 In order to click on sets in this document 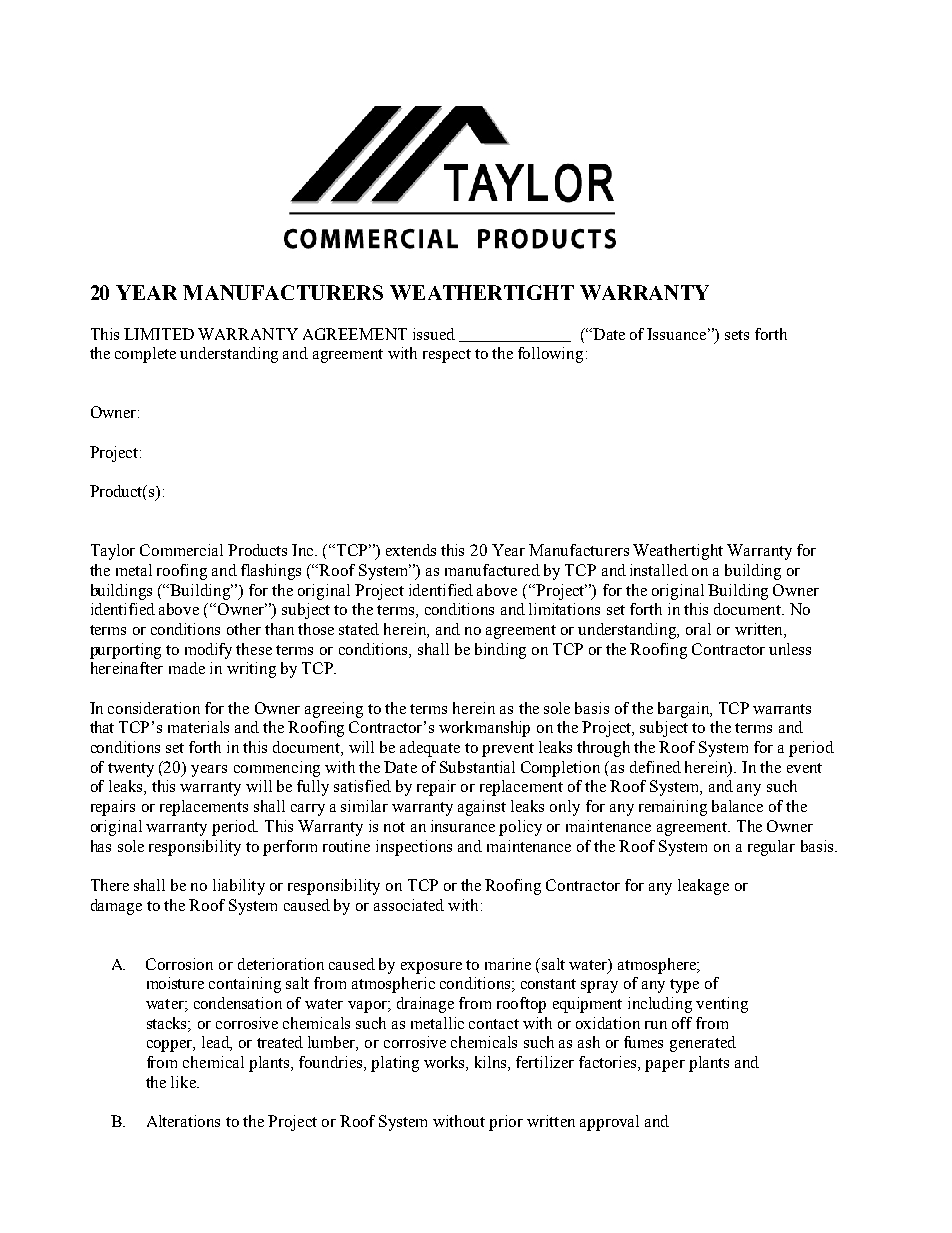, I will do `click(737, 335)`.
